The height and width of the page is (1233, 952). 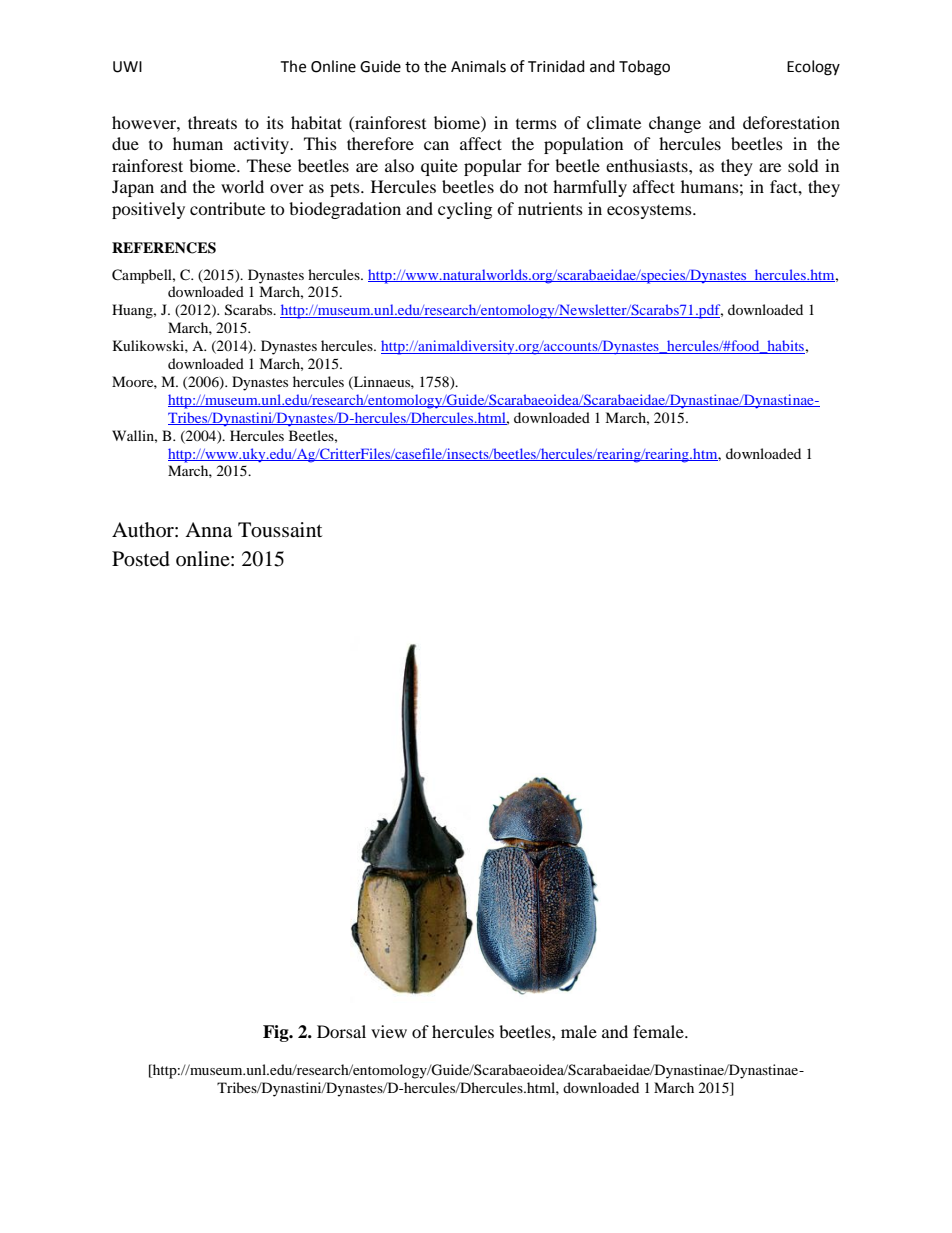 I want to click on not, so click(x=536, y=187).
